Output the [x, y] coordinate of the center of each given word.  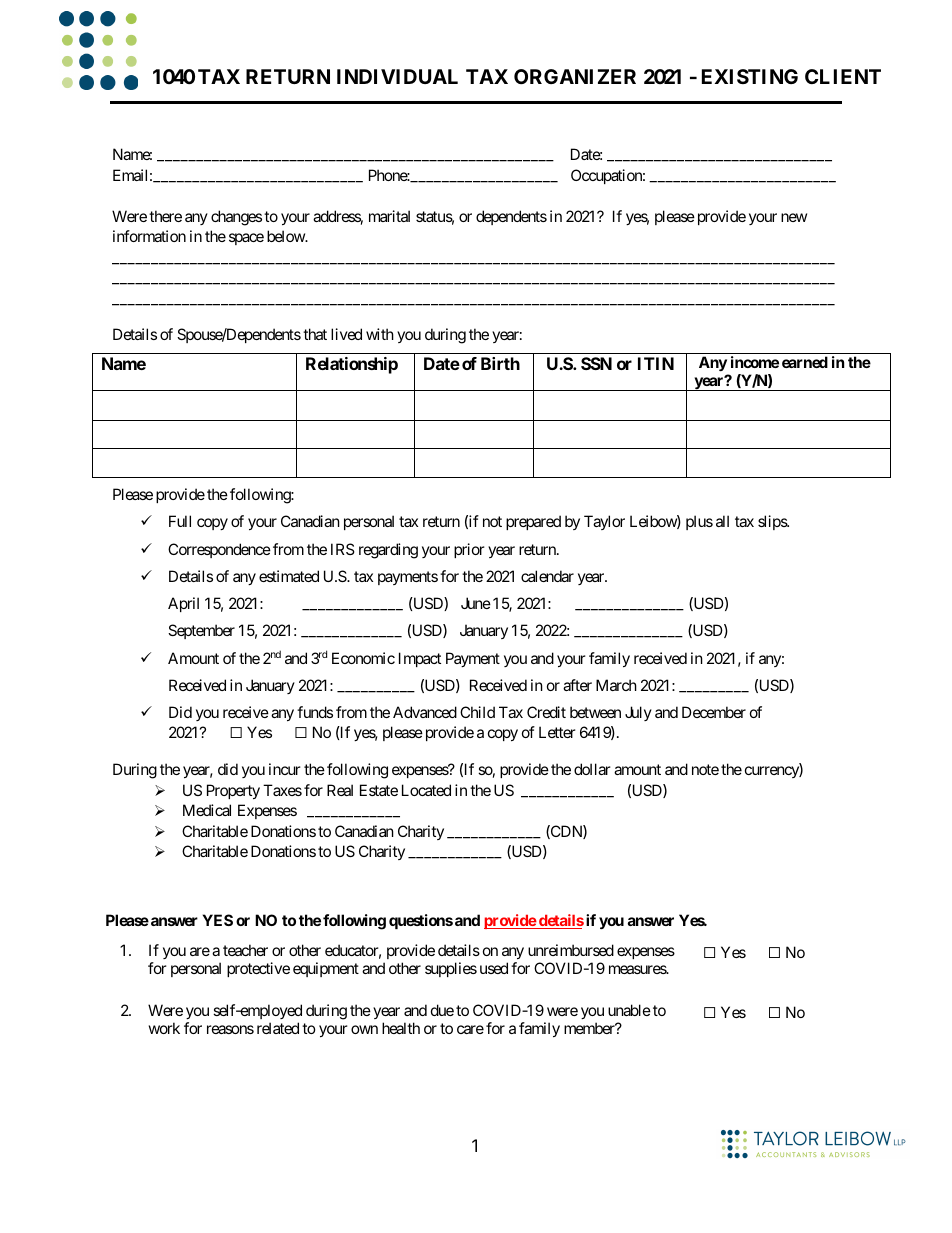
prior [469, 550]
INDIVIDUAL [397, 76]
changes [236, 218]
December [714, 712]
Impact [420, 659]
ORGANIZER [575, 76]
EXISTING [750, 76]
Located [426, 790]
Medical [207, 810]
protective [258, 969]
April [183, 604]
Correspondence [219, 550]
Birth [500, 363]
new [794, 217]
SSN [596, 363]
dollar [592, 769]
